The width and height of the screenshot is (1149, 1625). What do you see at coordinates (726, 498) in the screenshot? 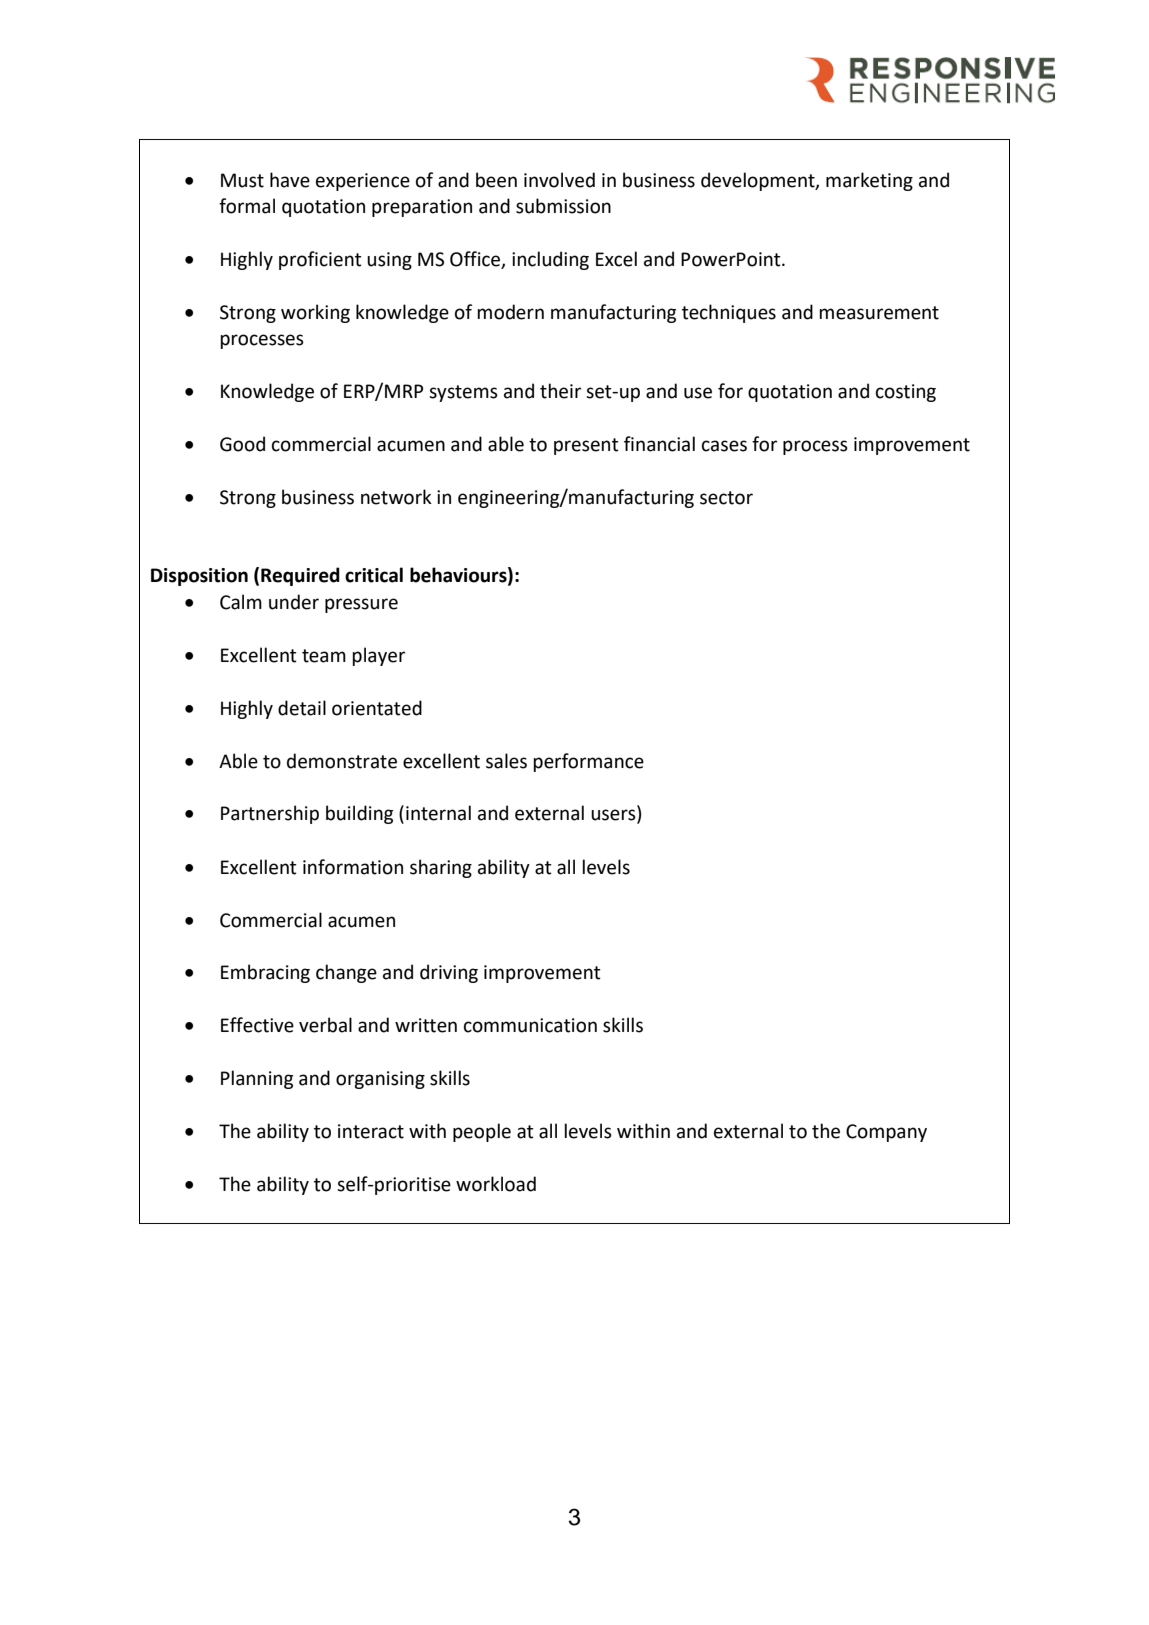
I see `sector` at bounding box center [726, 498].
